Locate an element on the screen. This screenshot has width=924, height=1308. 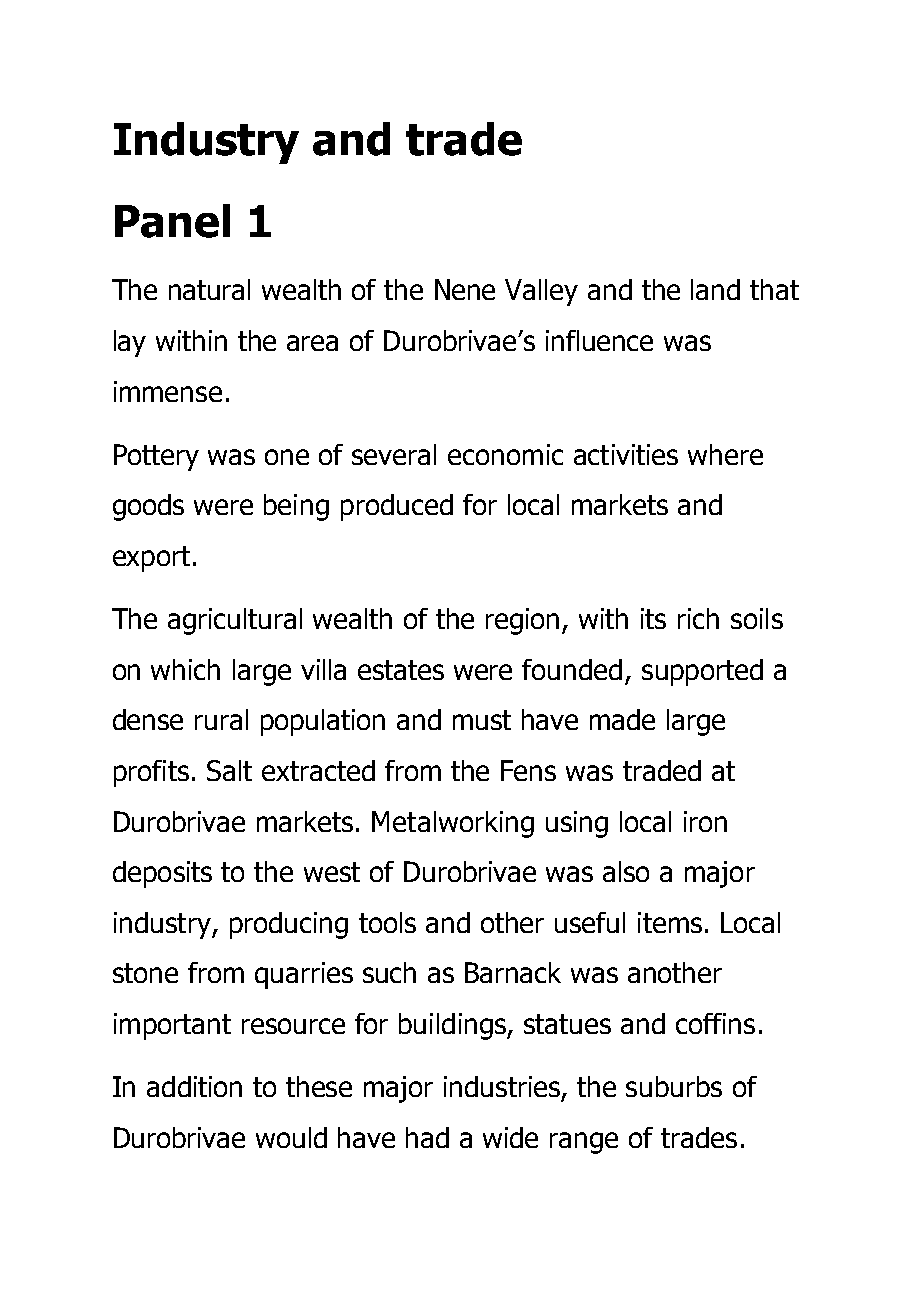
Panel is located at coordinates (172, 221).
